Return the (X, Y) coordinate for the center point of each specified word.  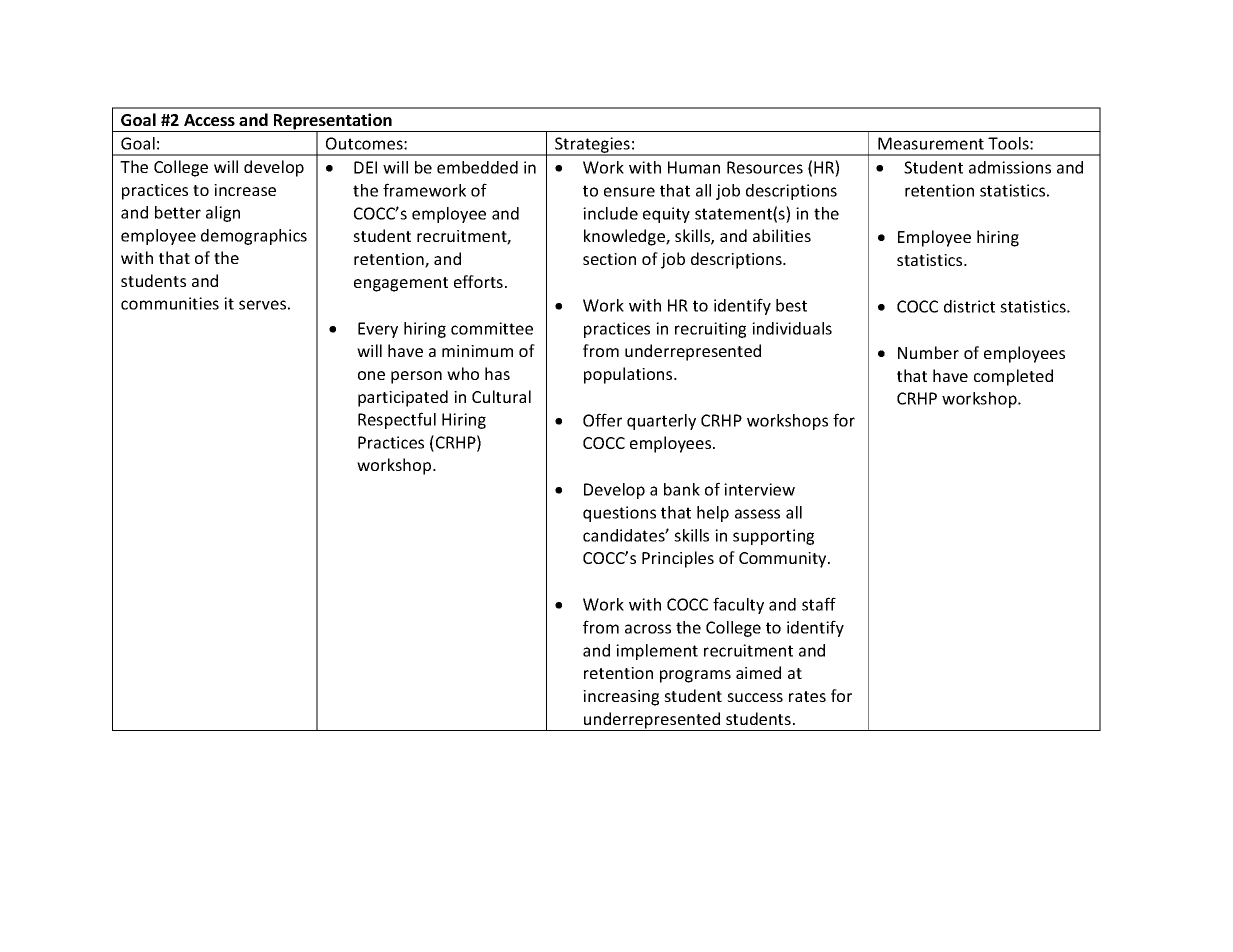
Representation (333, 122)
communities (170, 303)
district (969, 306)
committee (492, 328)
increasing (621, 698)
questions (619, 514)
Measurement (931, 143)
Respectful (397, 420)
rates (807, 696)
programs (695, 676)
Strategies (592, 146)
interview (759, 489)
